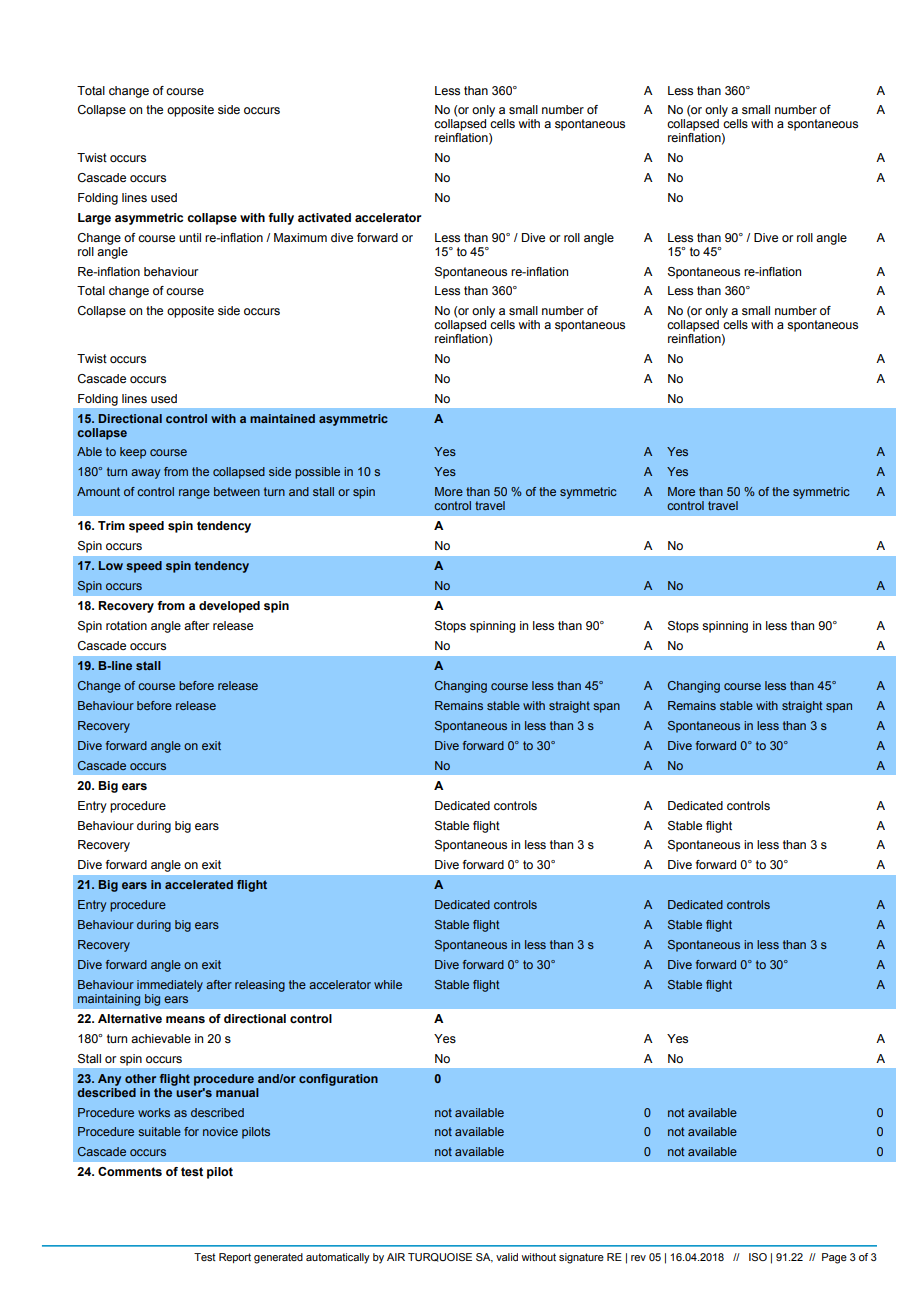 The width and height of the page is (924, 1308). I want to click on Report, so click(235, 1258).
